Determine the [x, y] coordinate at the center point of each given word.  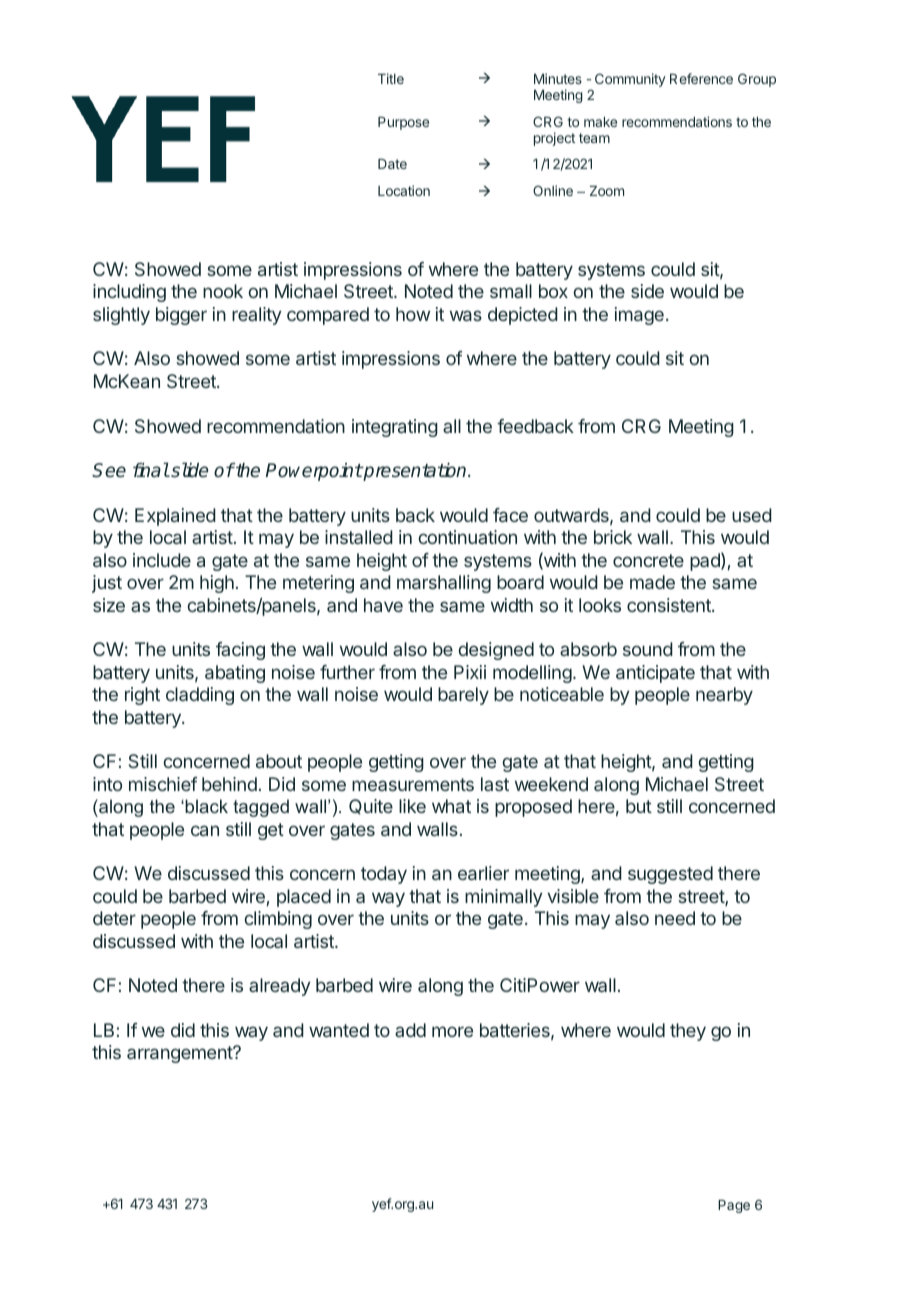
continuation [467, 537]
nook [223, 291]
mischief [163, 784]
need [675, 918]
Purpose [403, 123]
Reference [701, 78]
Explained [175, 517]
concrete [648, 560]
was [466, 315]
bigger [181, 316]
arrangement [180, 1054]
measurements [413, 784]
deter [114, 918]
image [639, 316]
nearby [724, 696]
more [452, 1031]
